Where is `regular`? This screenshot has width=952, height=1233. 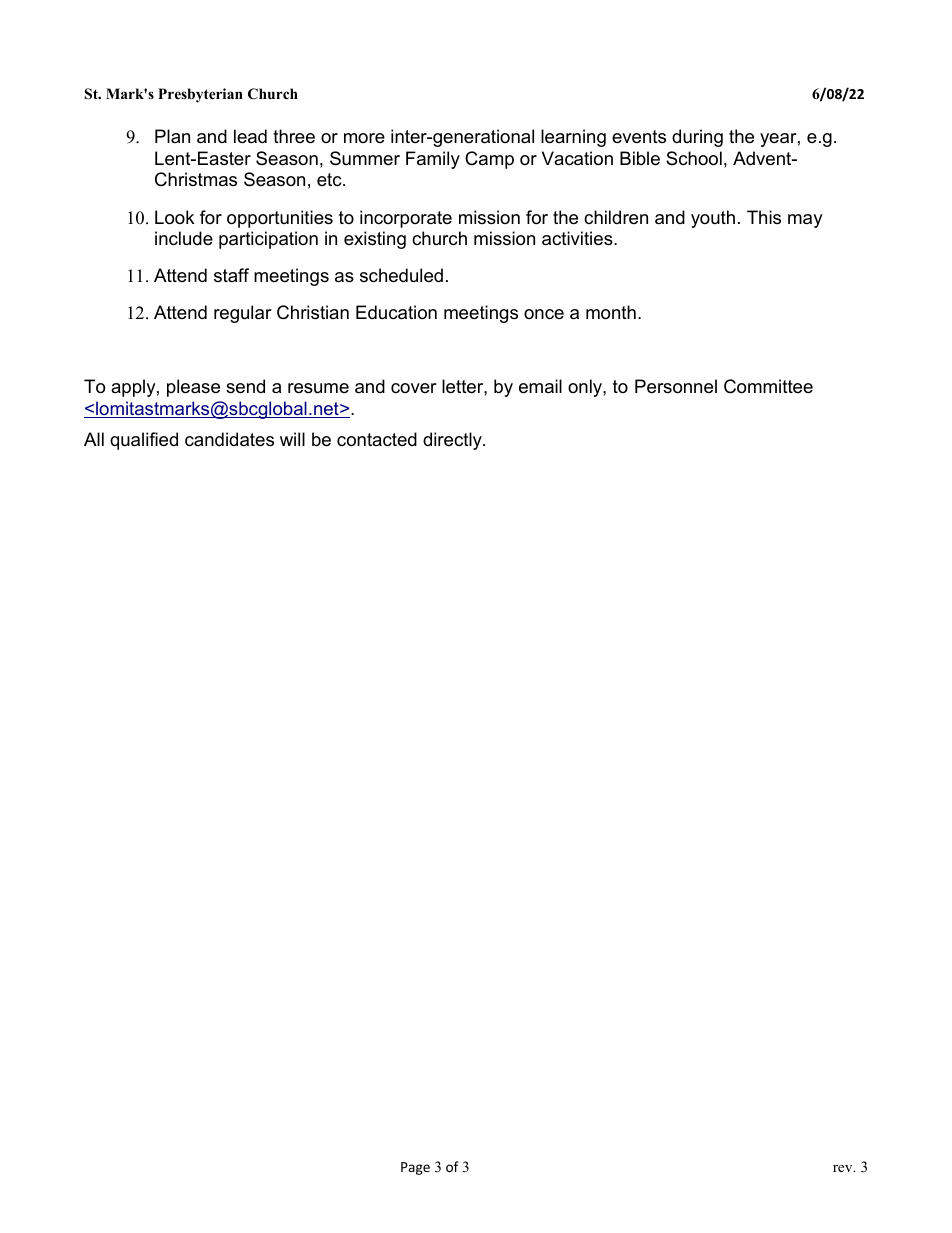 regular is located at coordinates (243, 314).
